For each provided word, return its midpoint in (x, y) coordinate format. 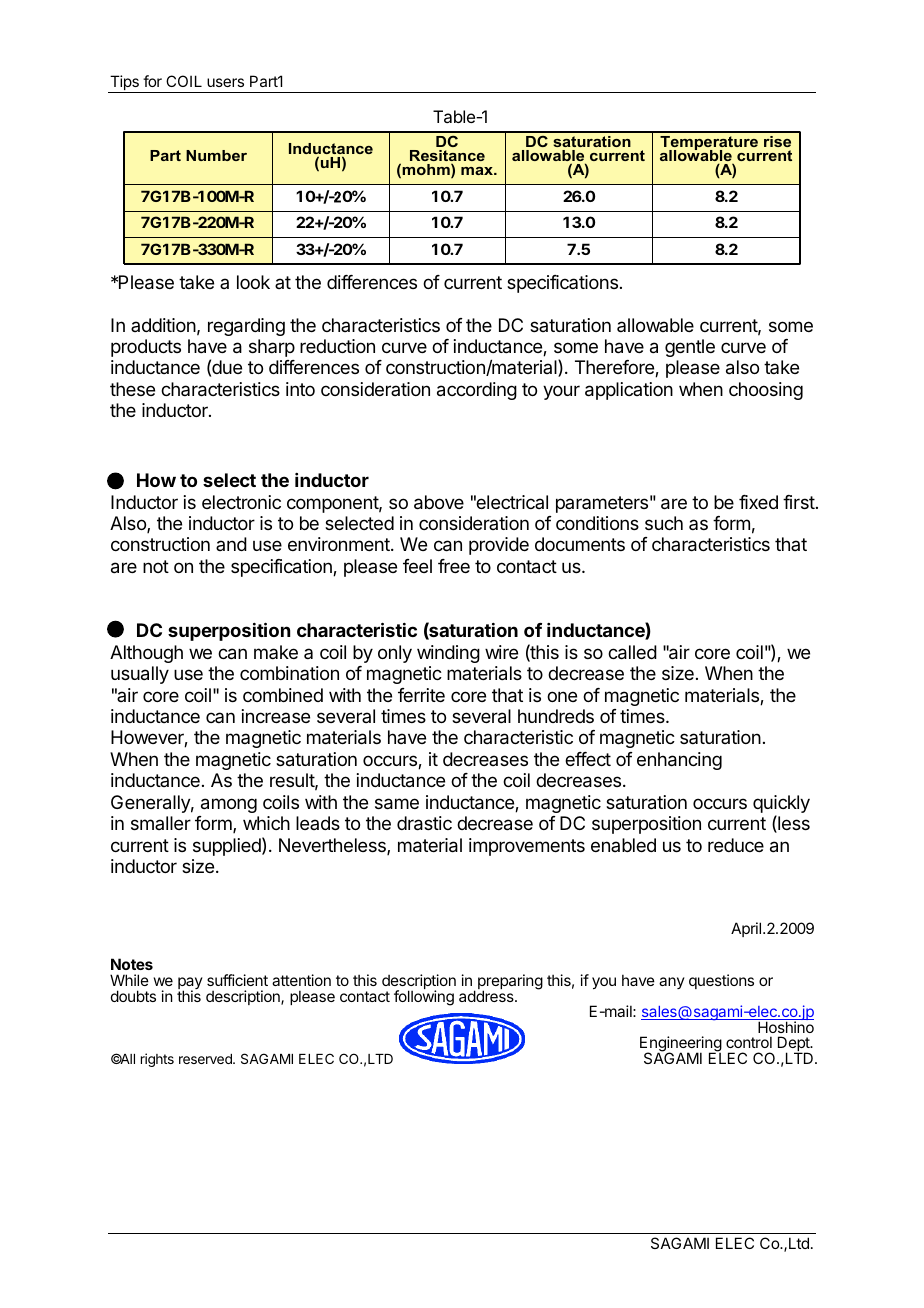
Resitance (447, 157)
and (231, 544)
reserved (206, 1059)
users (225, 82)
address (487, 995)
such (664, 523)
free (454, 566)
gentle (690, 348)
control (749, 1042)
